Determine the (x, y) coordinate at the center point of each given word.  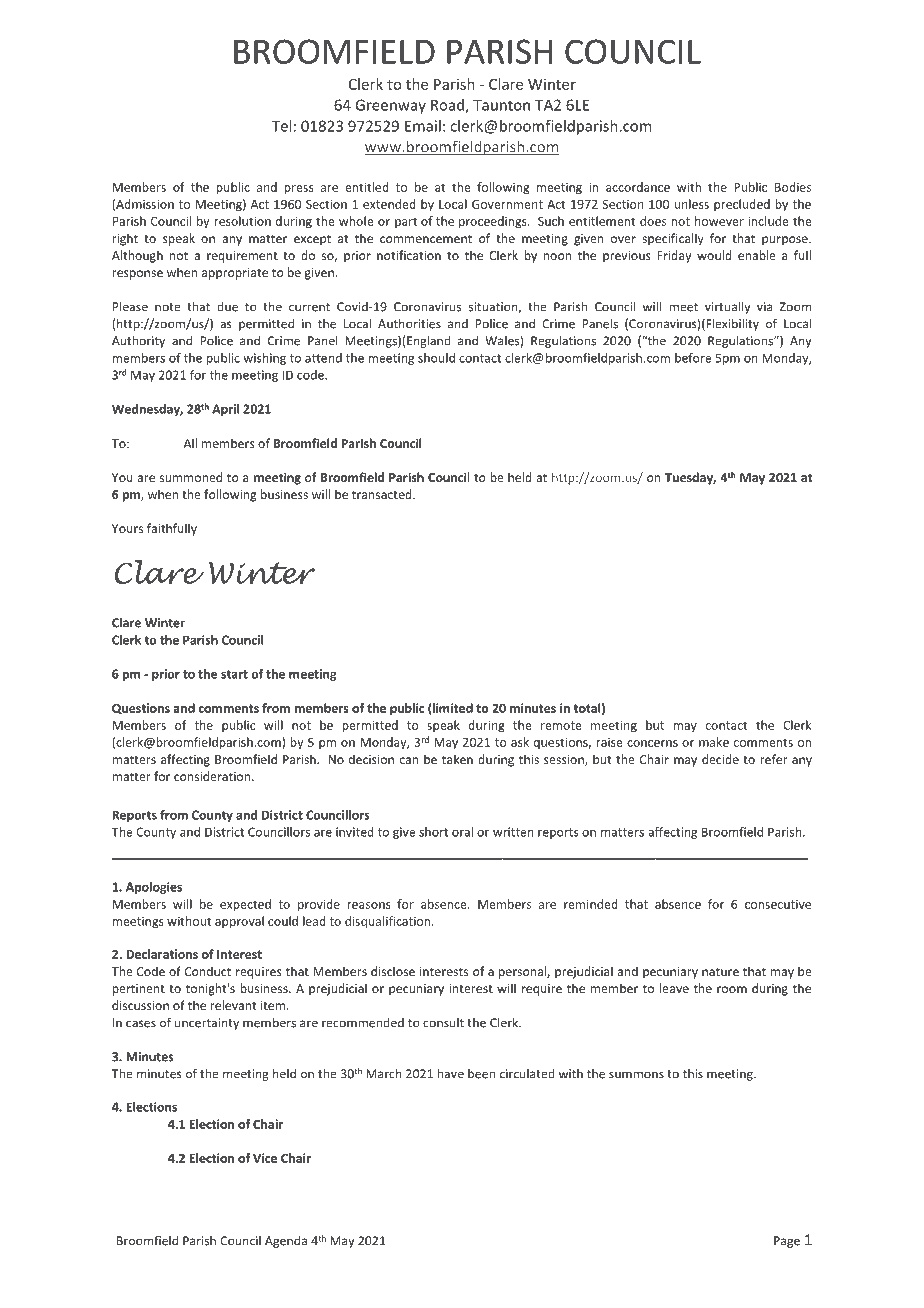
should (436, 358)
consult (443, 1023)
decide (720, 759)
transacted (383, 494)
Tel (281, 126)
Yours (127, 528)
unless (691, 204)
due (227, 307)
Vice (265, 1158)
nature (720, 972)
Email (423, 126)
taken (457, 759)
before (693, 358)
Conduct (208, 971)
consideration (213, 776)
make (714, 742)
